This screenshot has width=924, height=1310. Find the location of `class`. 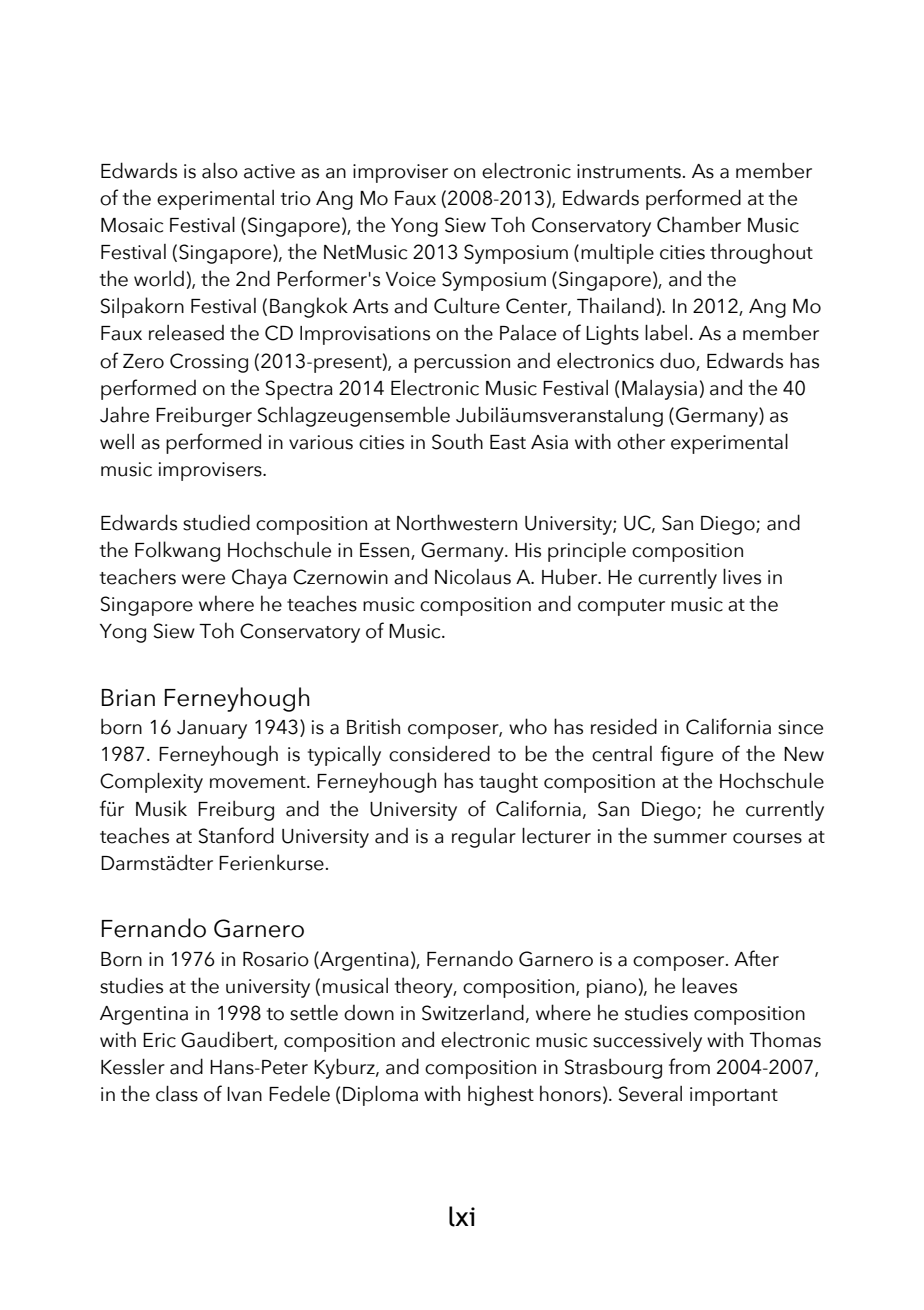

class is located at coordinates (177, 1094).
